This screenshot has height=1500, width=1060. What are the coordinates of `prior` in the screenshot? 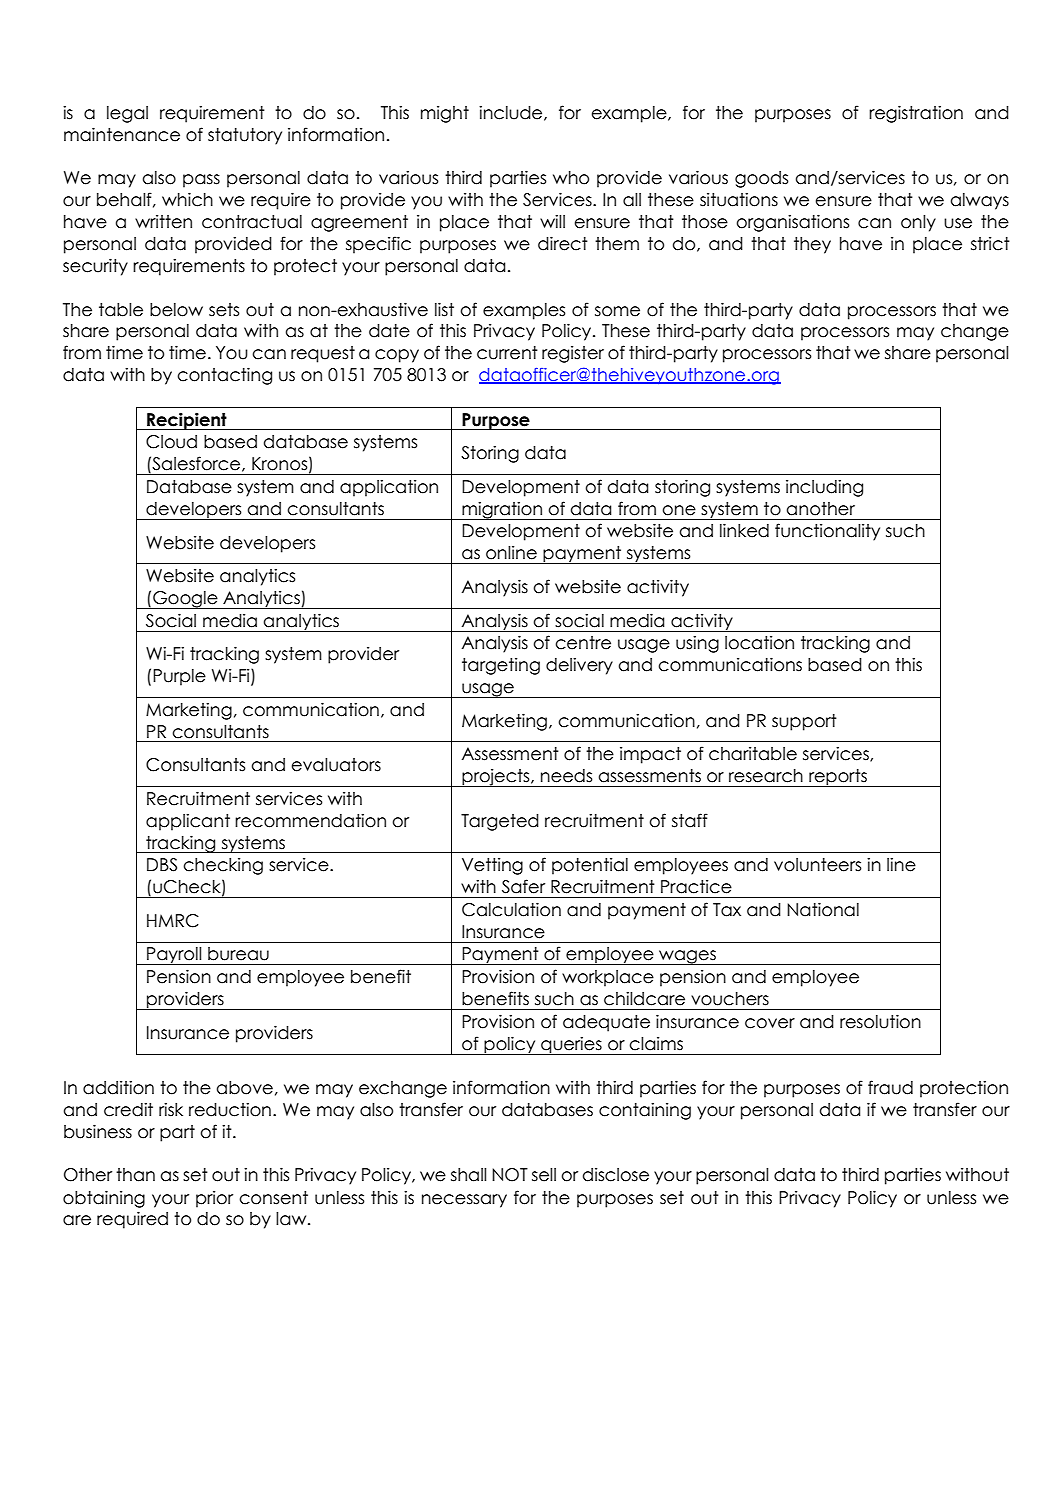 It's located at (214, 1199).
